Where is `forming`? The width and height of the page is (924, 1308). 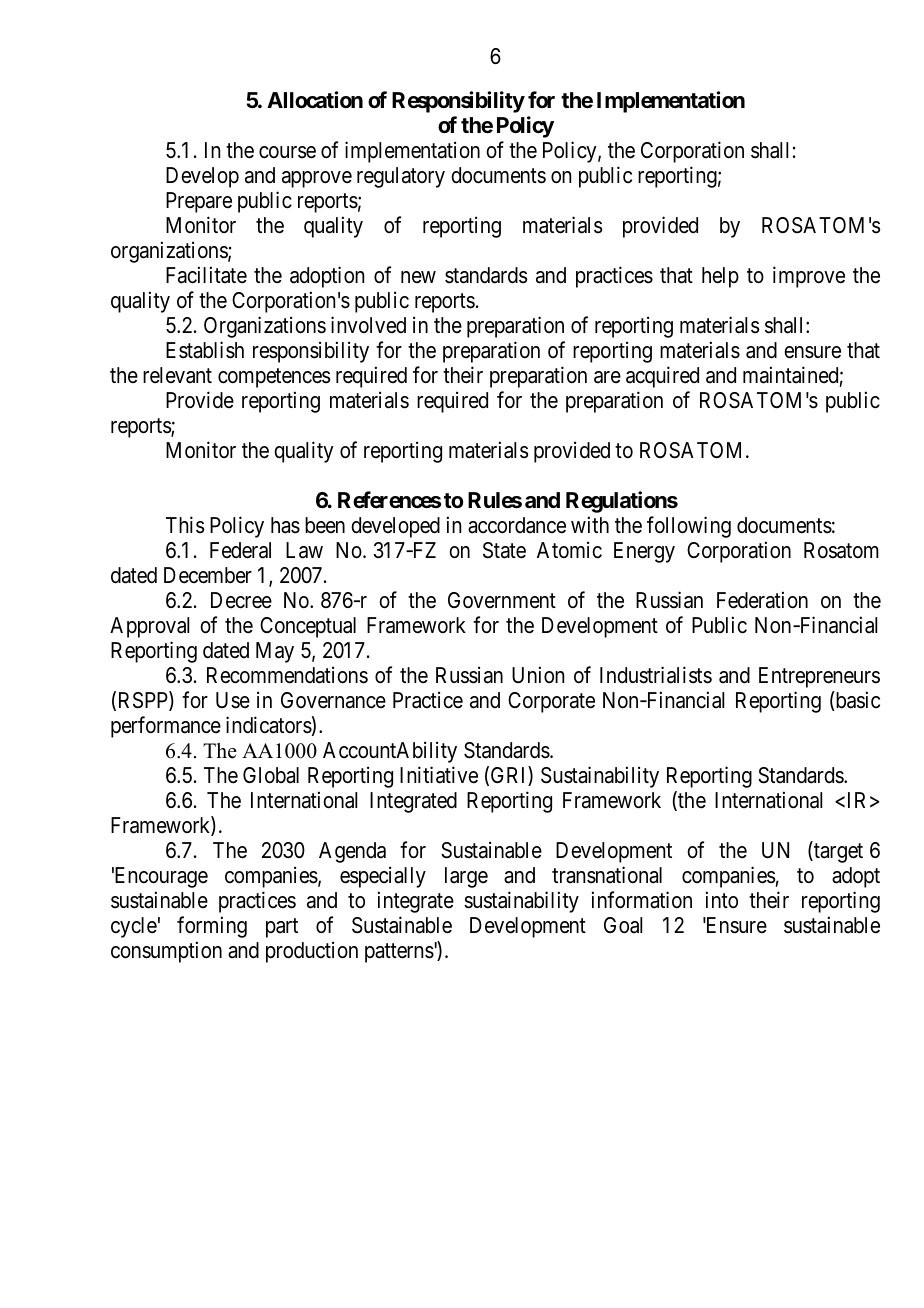
forming is located at coordinates (212, 927).
